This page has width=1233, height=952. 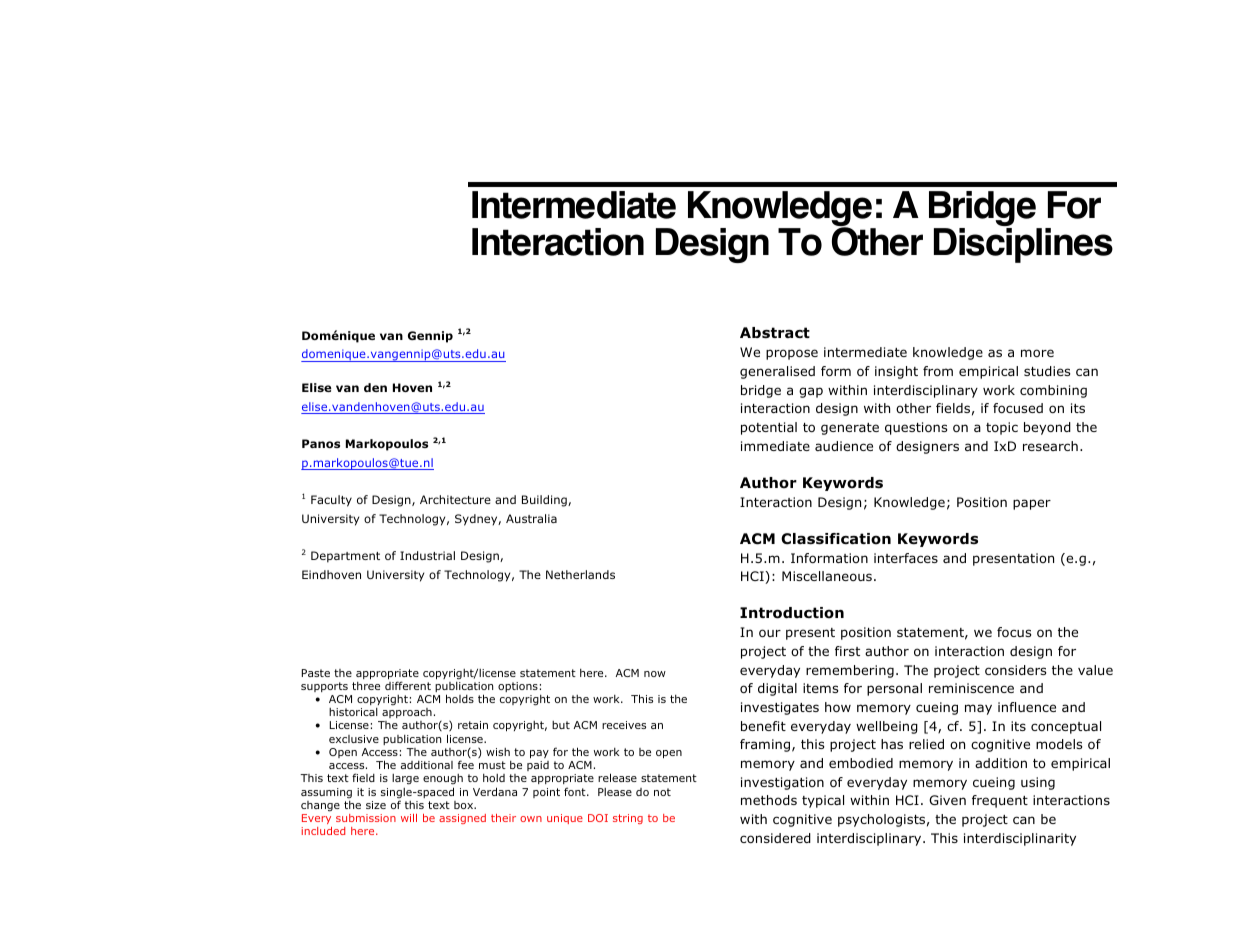 I want to click on string, so click(x=628, y=819).
